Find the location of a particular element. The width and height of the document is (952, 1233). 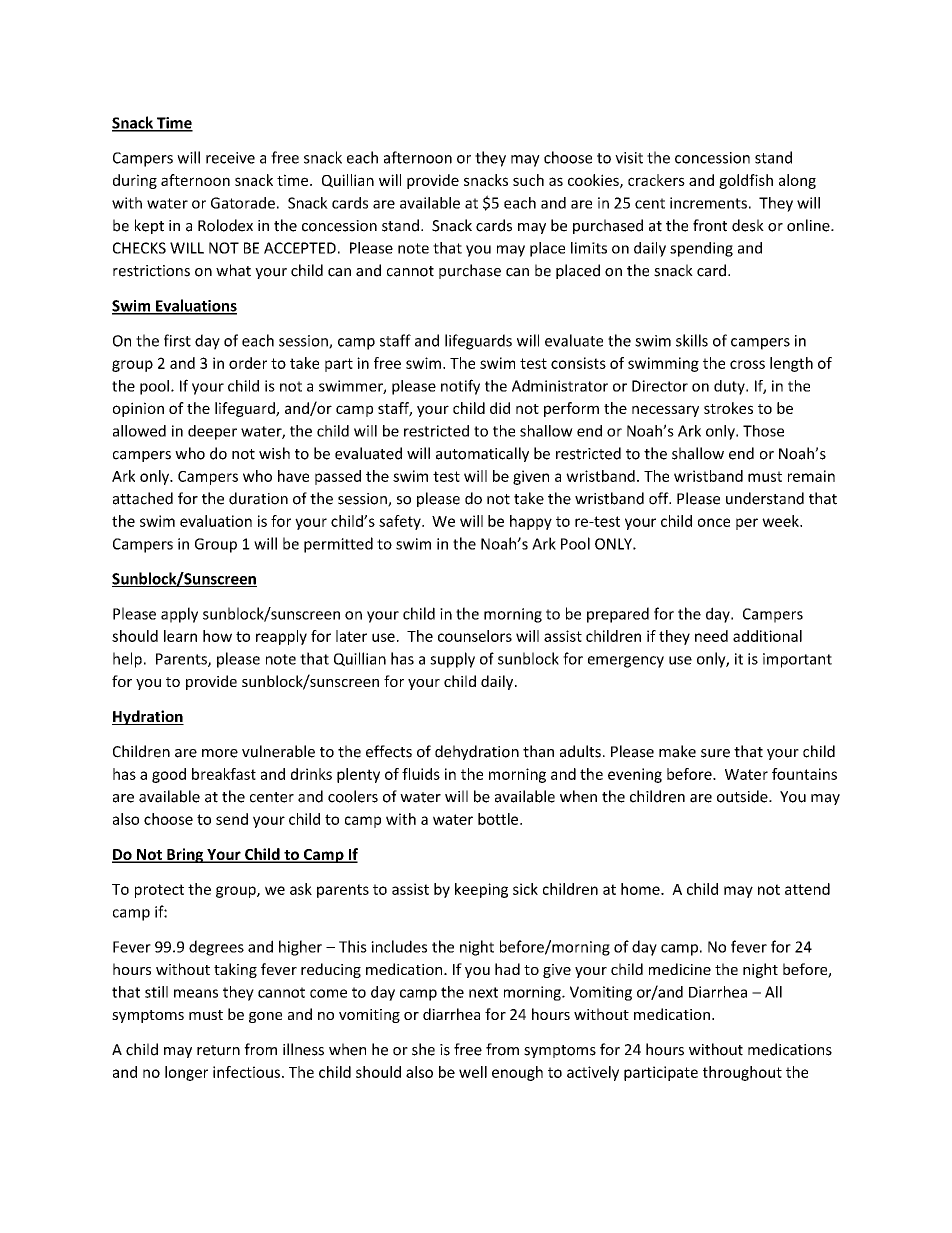

Gatorade is located at coordinates (243, 203).
